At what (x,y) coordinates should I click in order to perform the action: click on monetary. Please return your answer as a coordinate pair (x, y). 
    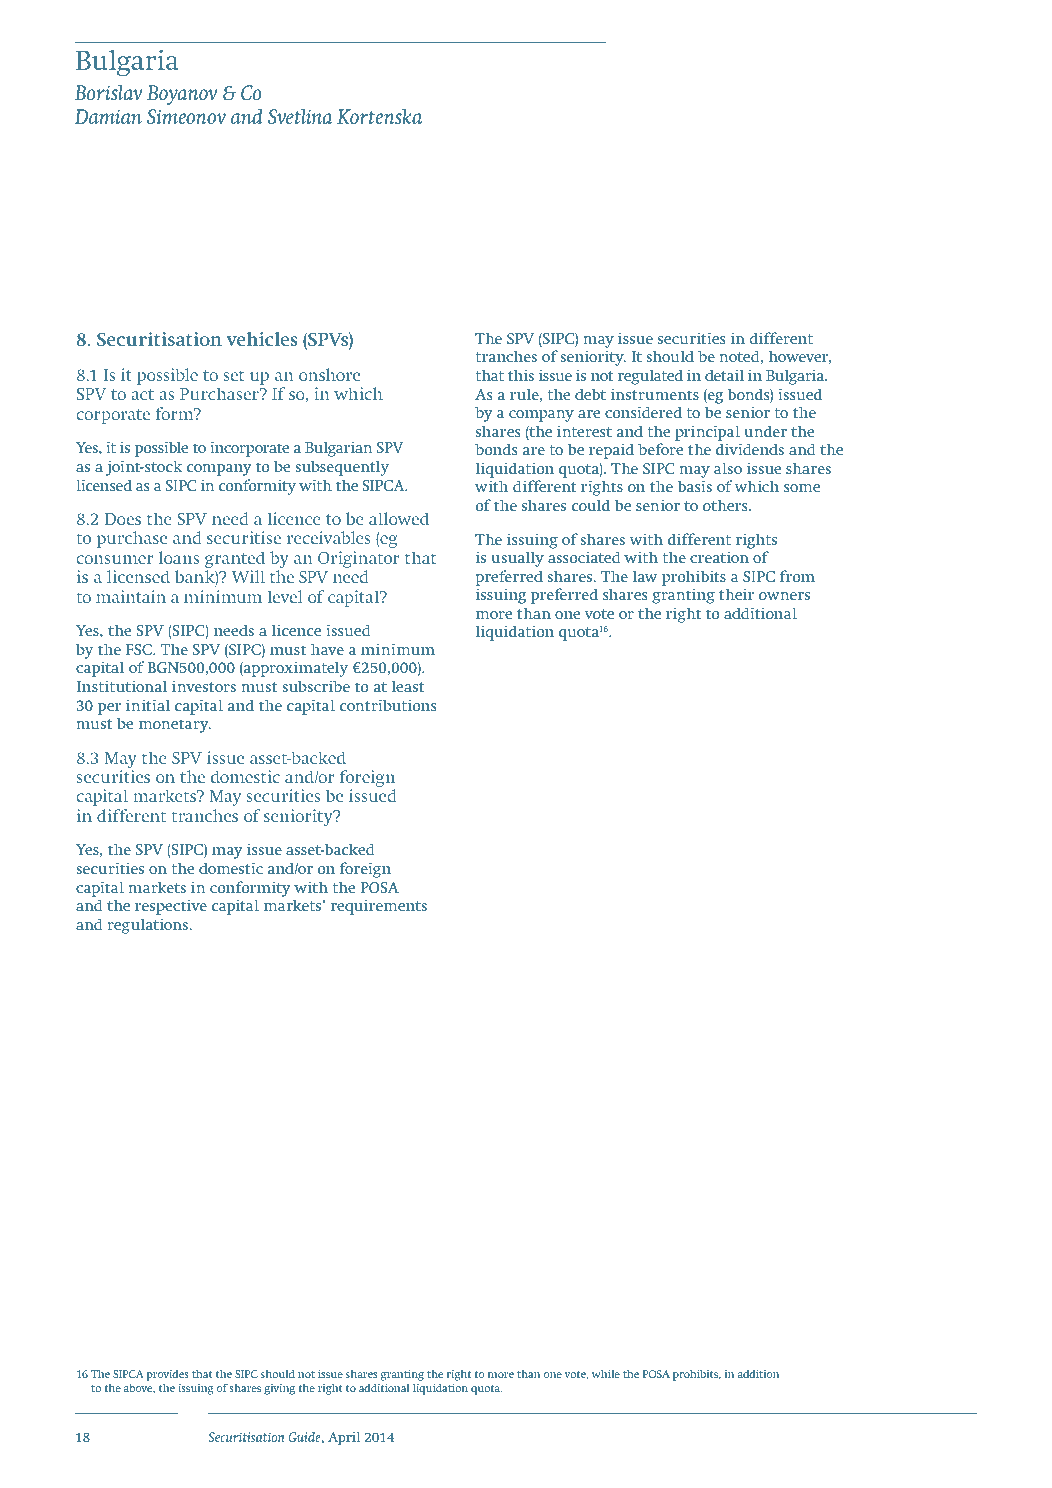
    Looking at the image, I should click on (175, 726).
